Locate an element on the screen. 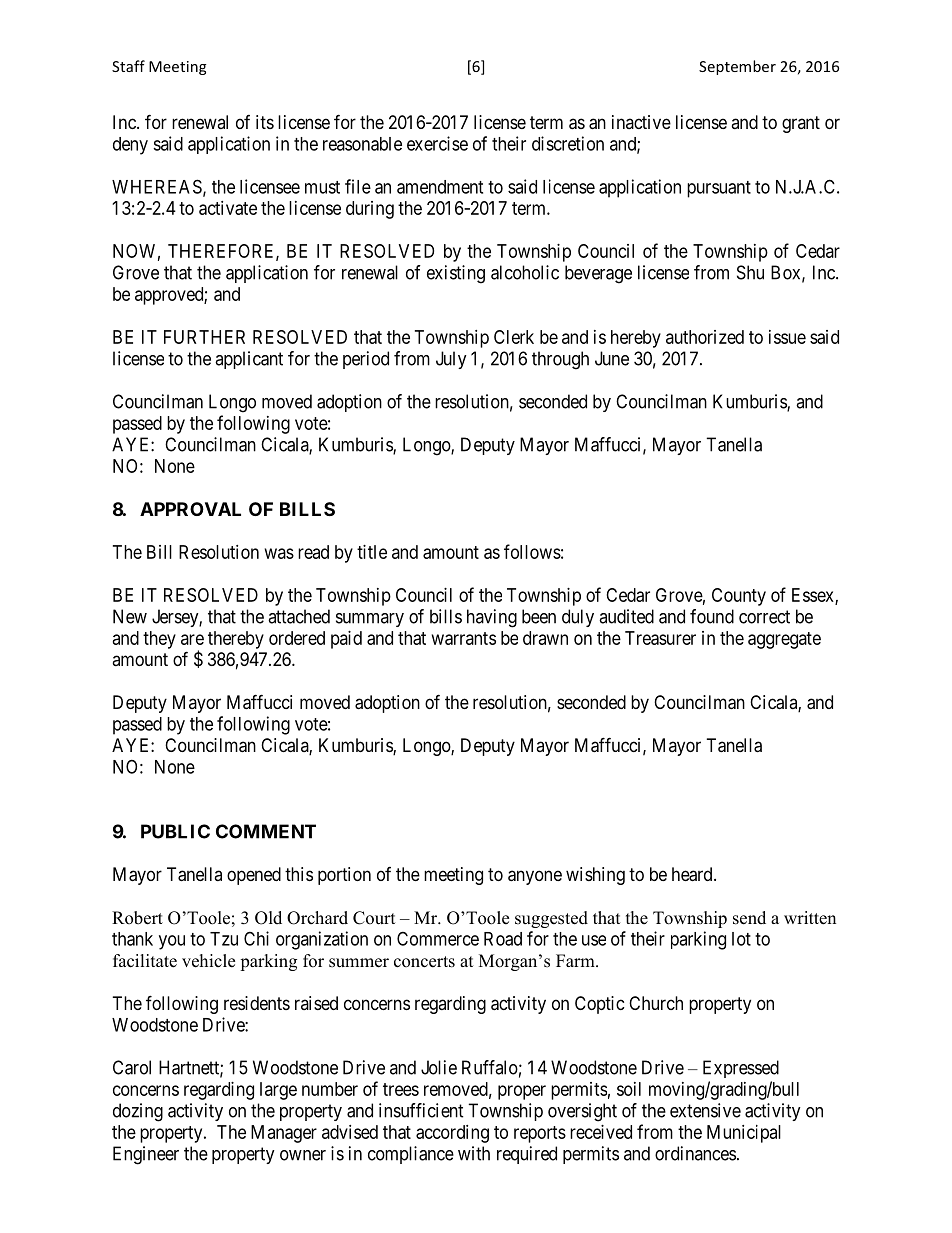 This screenshot has width=952, height=1233. heard is located at coordinates (693, 874).
